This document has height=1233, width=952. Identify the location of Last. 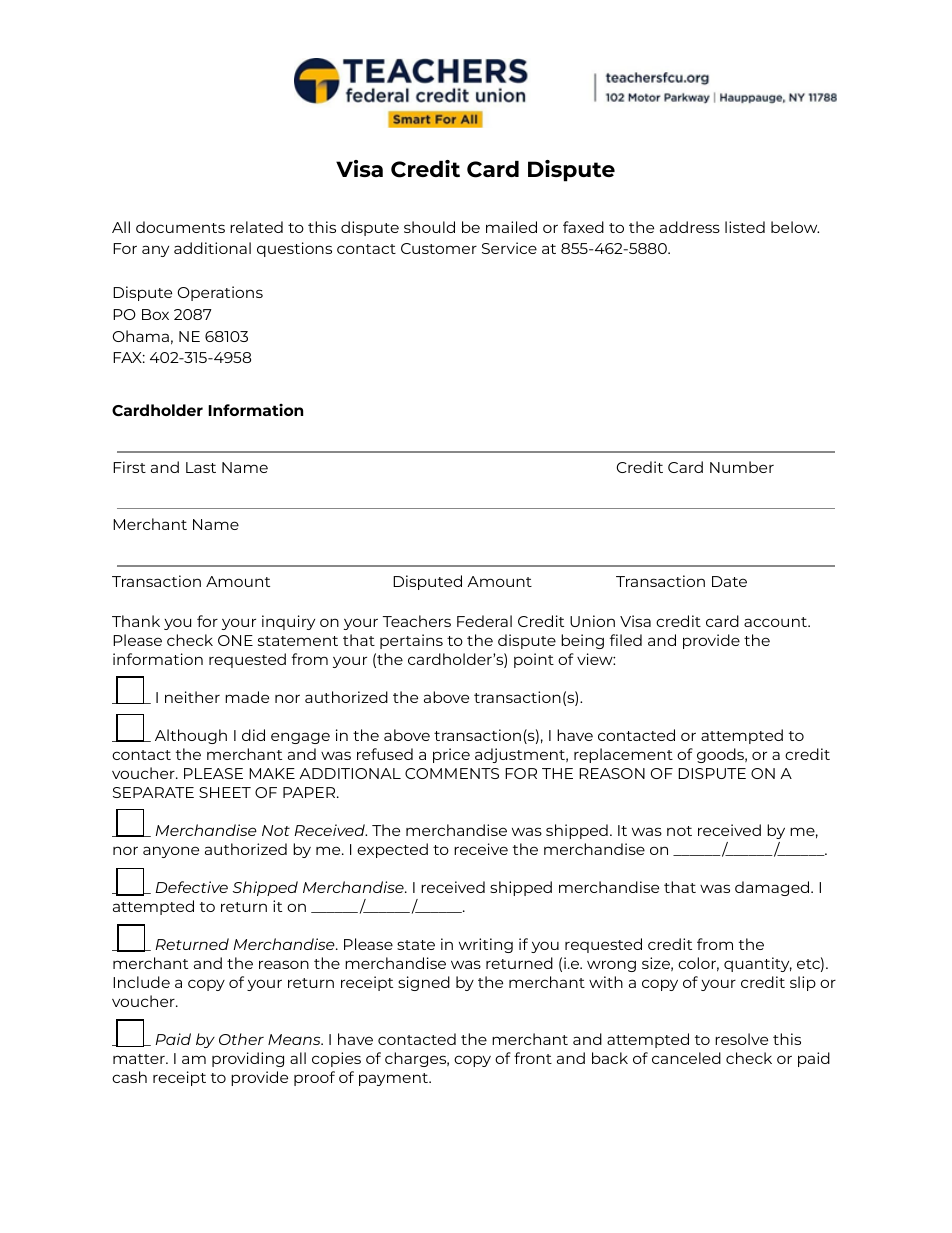
(201, 467).
